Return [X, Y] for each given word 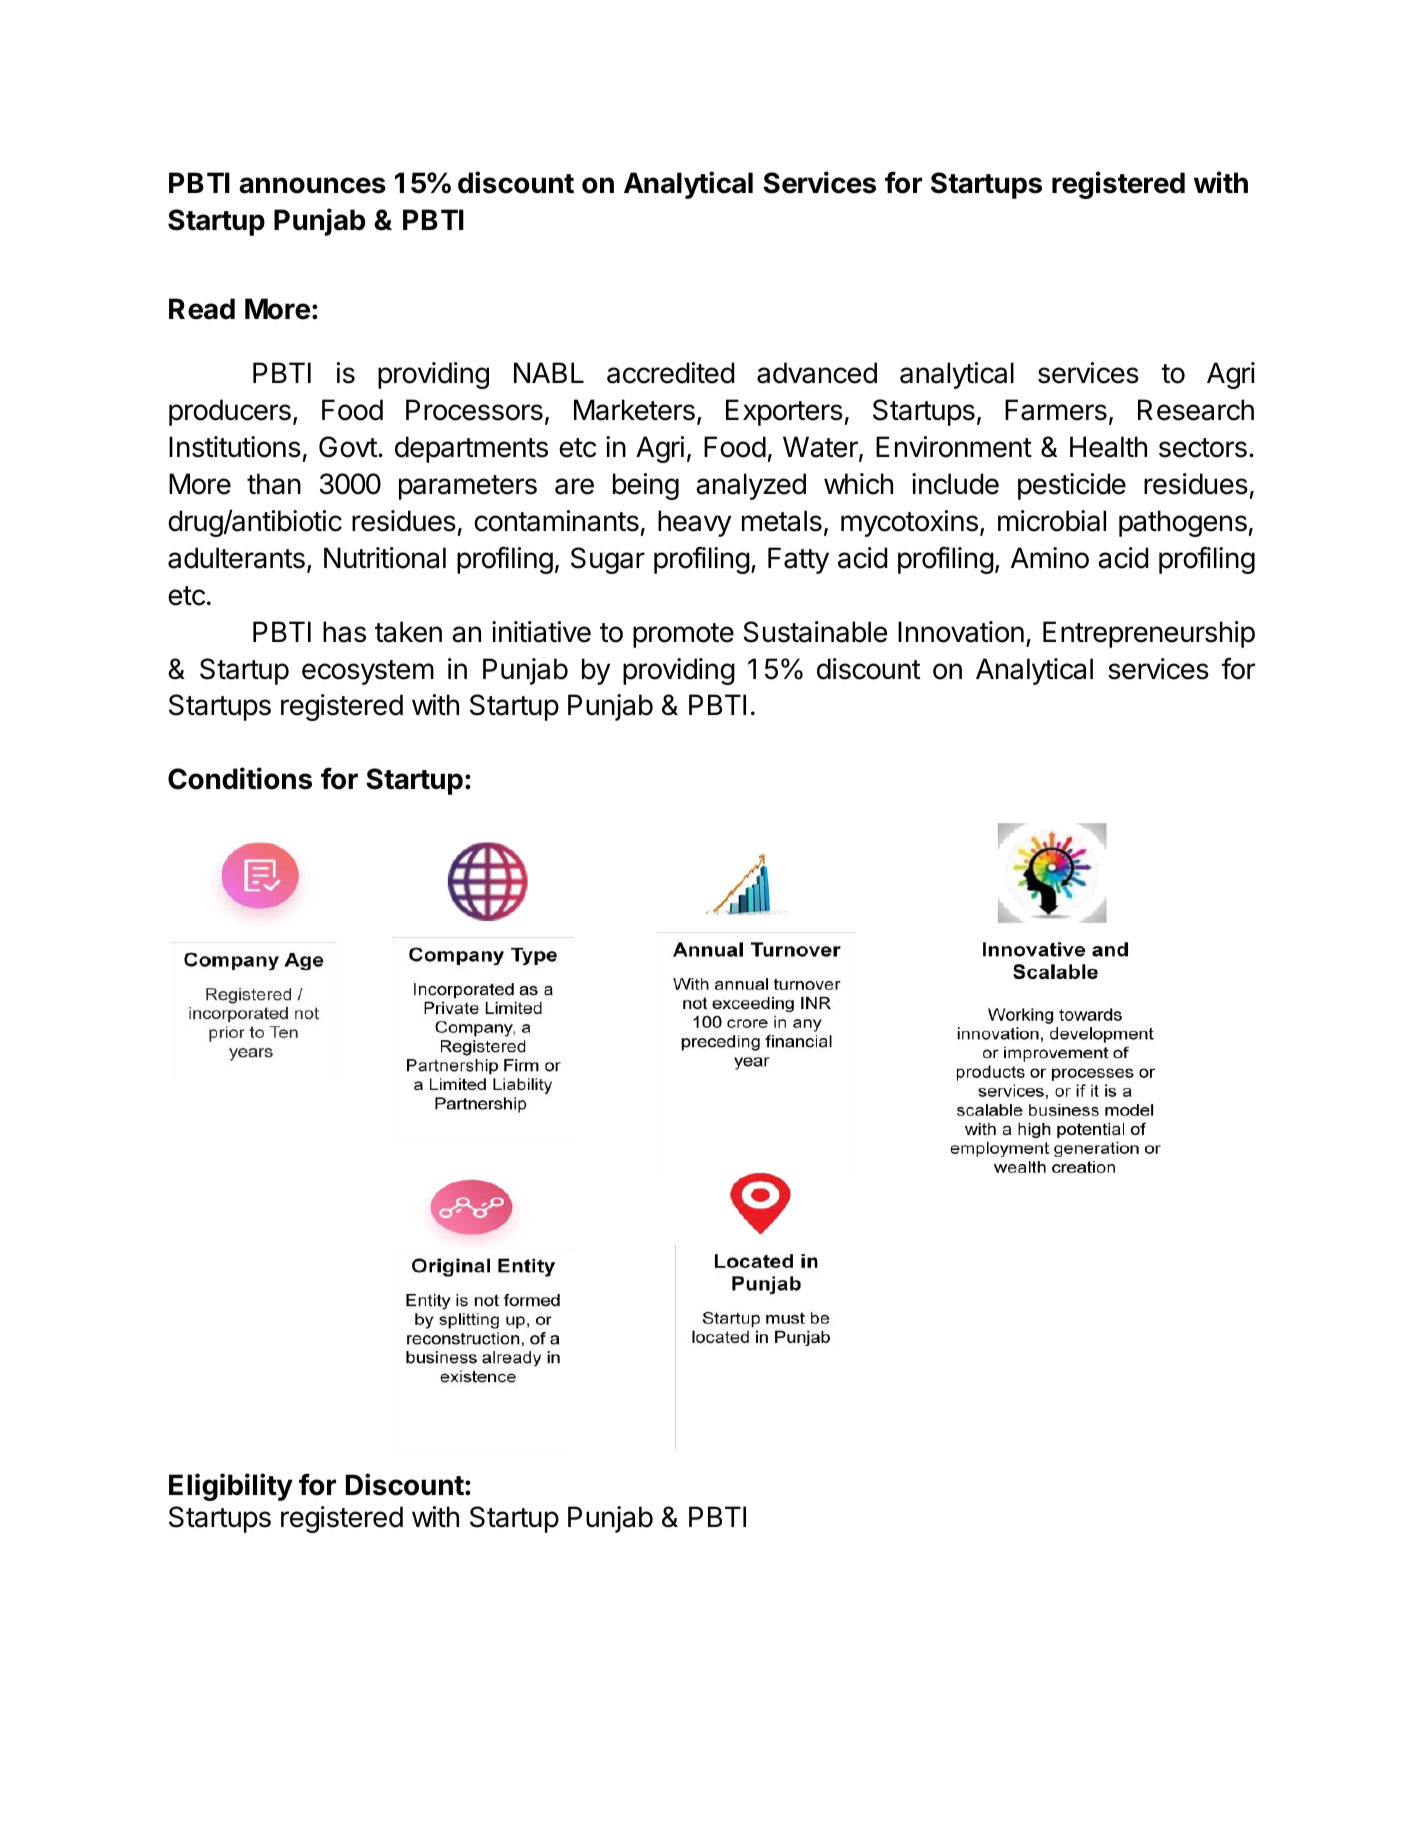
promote [683, 635]
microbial [1052, 521]
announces [312, 185]
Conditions [240, 778]
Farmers [1056, 410]
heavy [694, 523]
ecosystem [368, 672]
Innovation [961, 632]
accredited [670, 373]
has [344, 632]
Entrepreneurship [1149, 634]
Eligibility [231, 1487]
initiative [541, 632]
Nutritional [385, 558]
